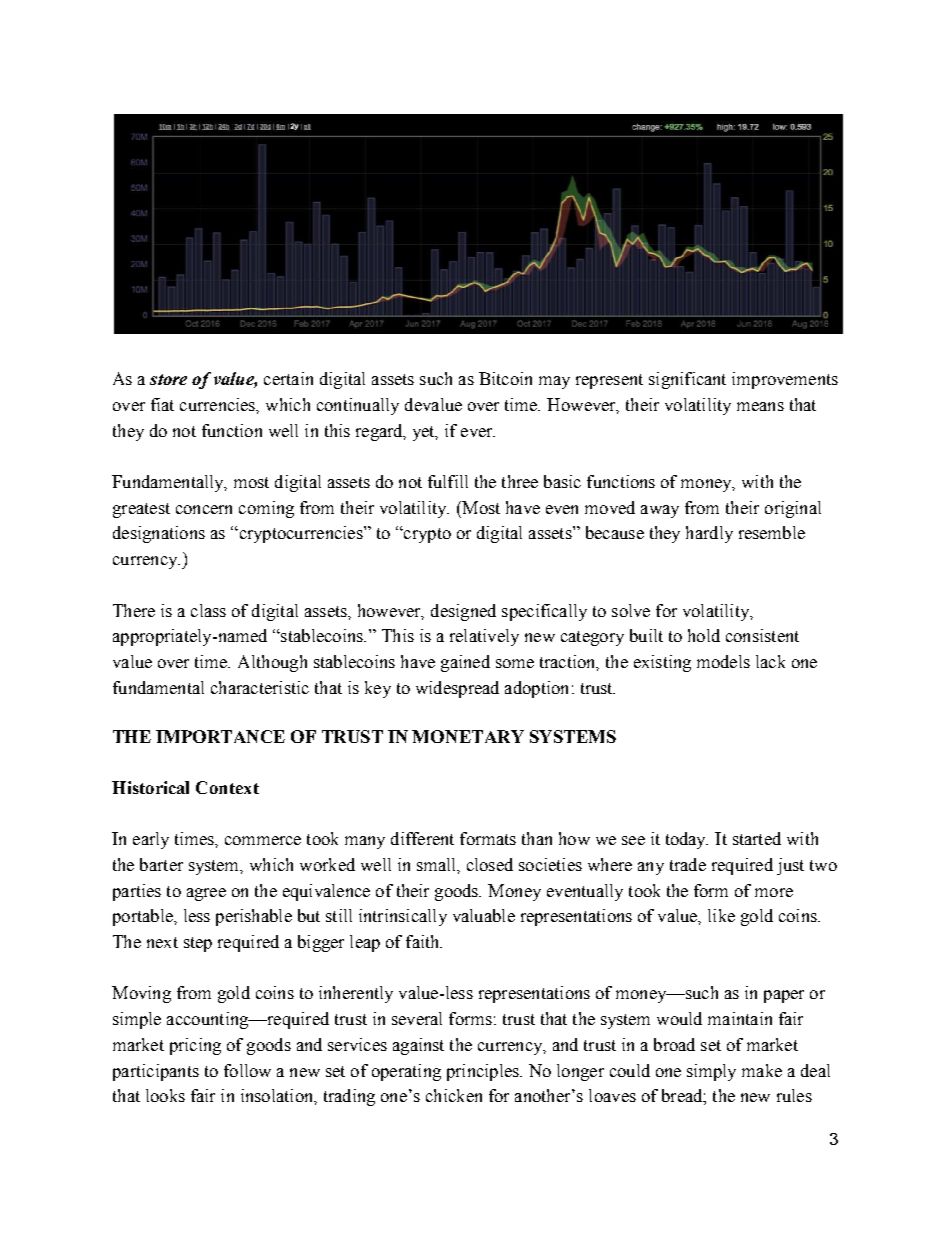  Describe the element at coordinates (484, 1072) in the page. I see `principles` at that location.
